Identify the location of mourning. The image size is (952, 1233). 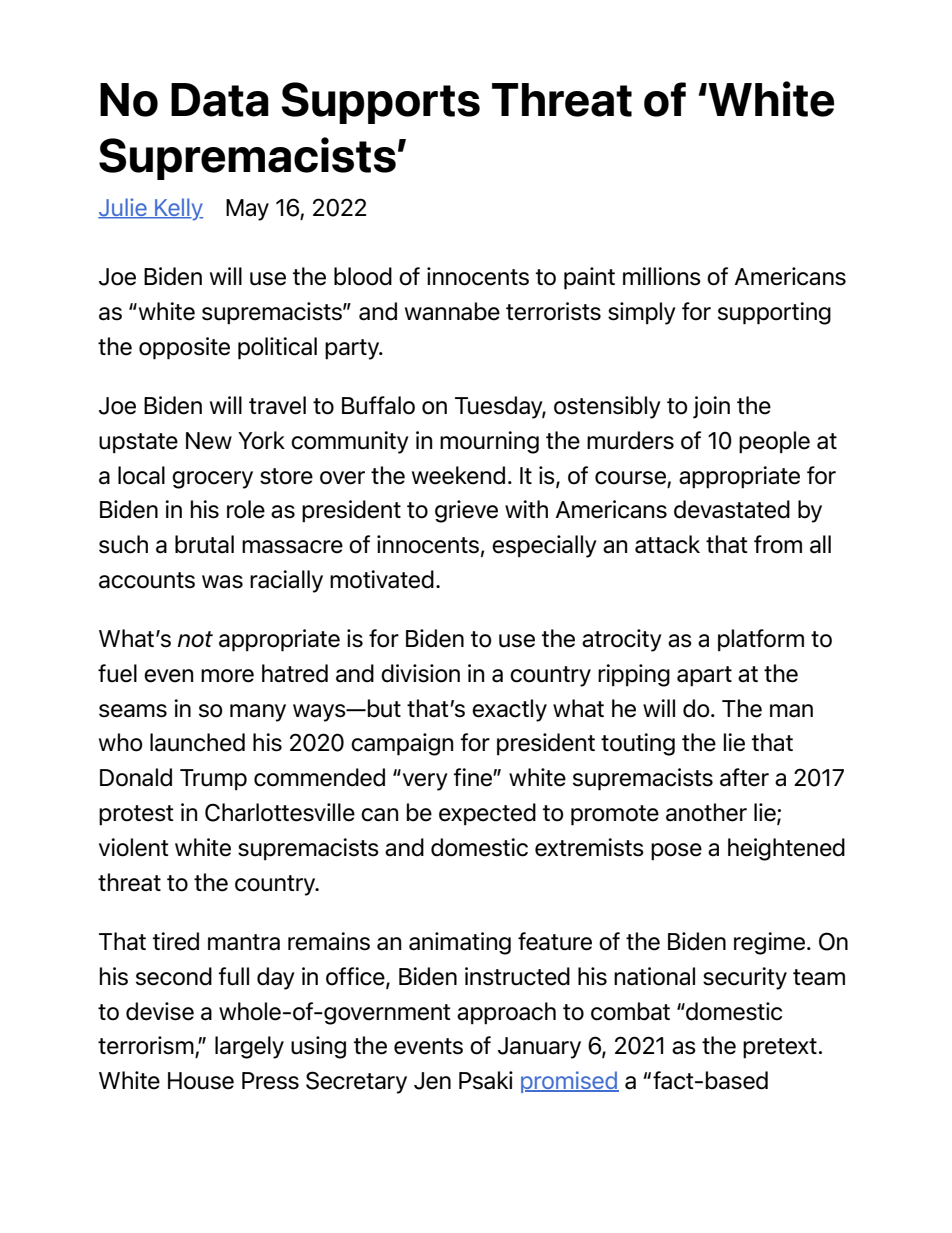
(489, 442).
